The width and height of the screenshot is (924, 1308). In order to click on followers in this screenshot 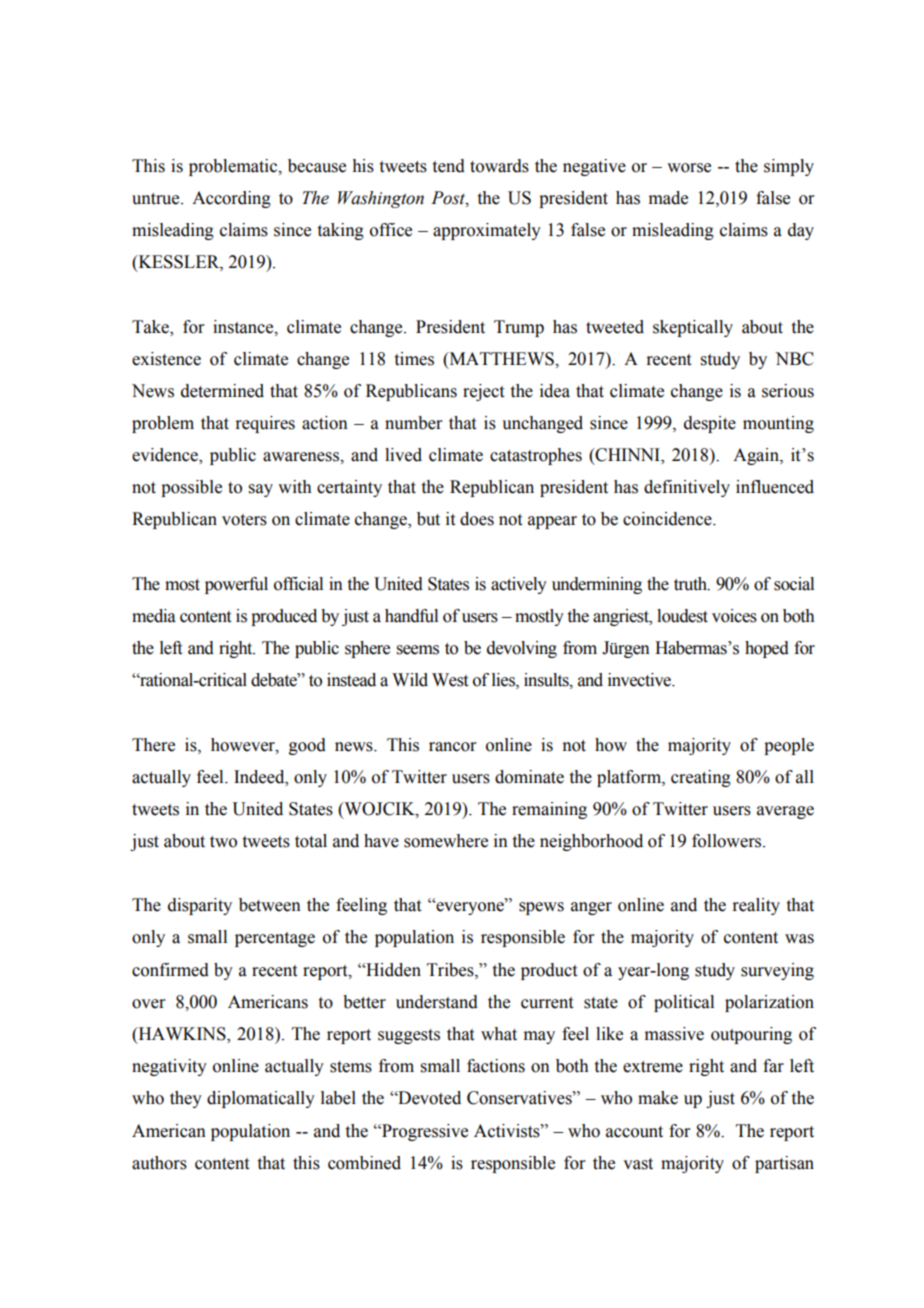, I will do `click(728, 841)`.
